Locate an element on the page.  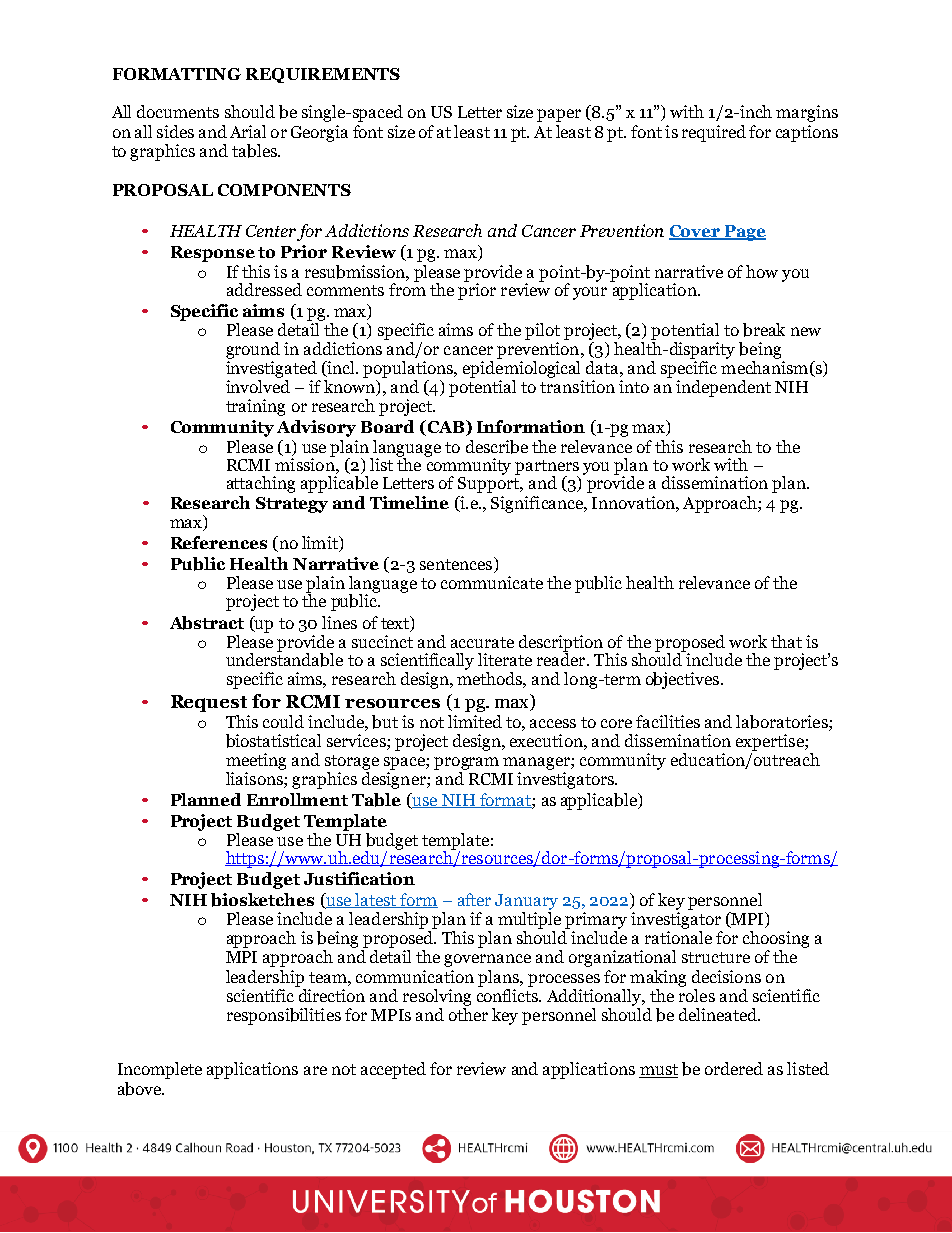
documents is located at coordinates (178, 111).
